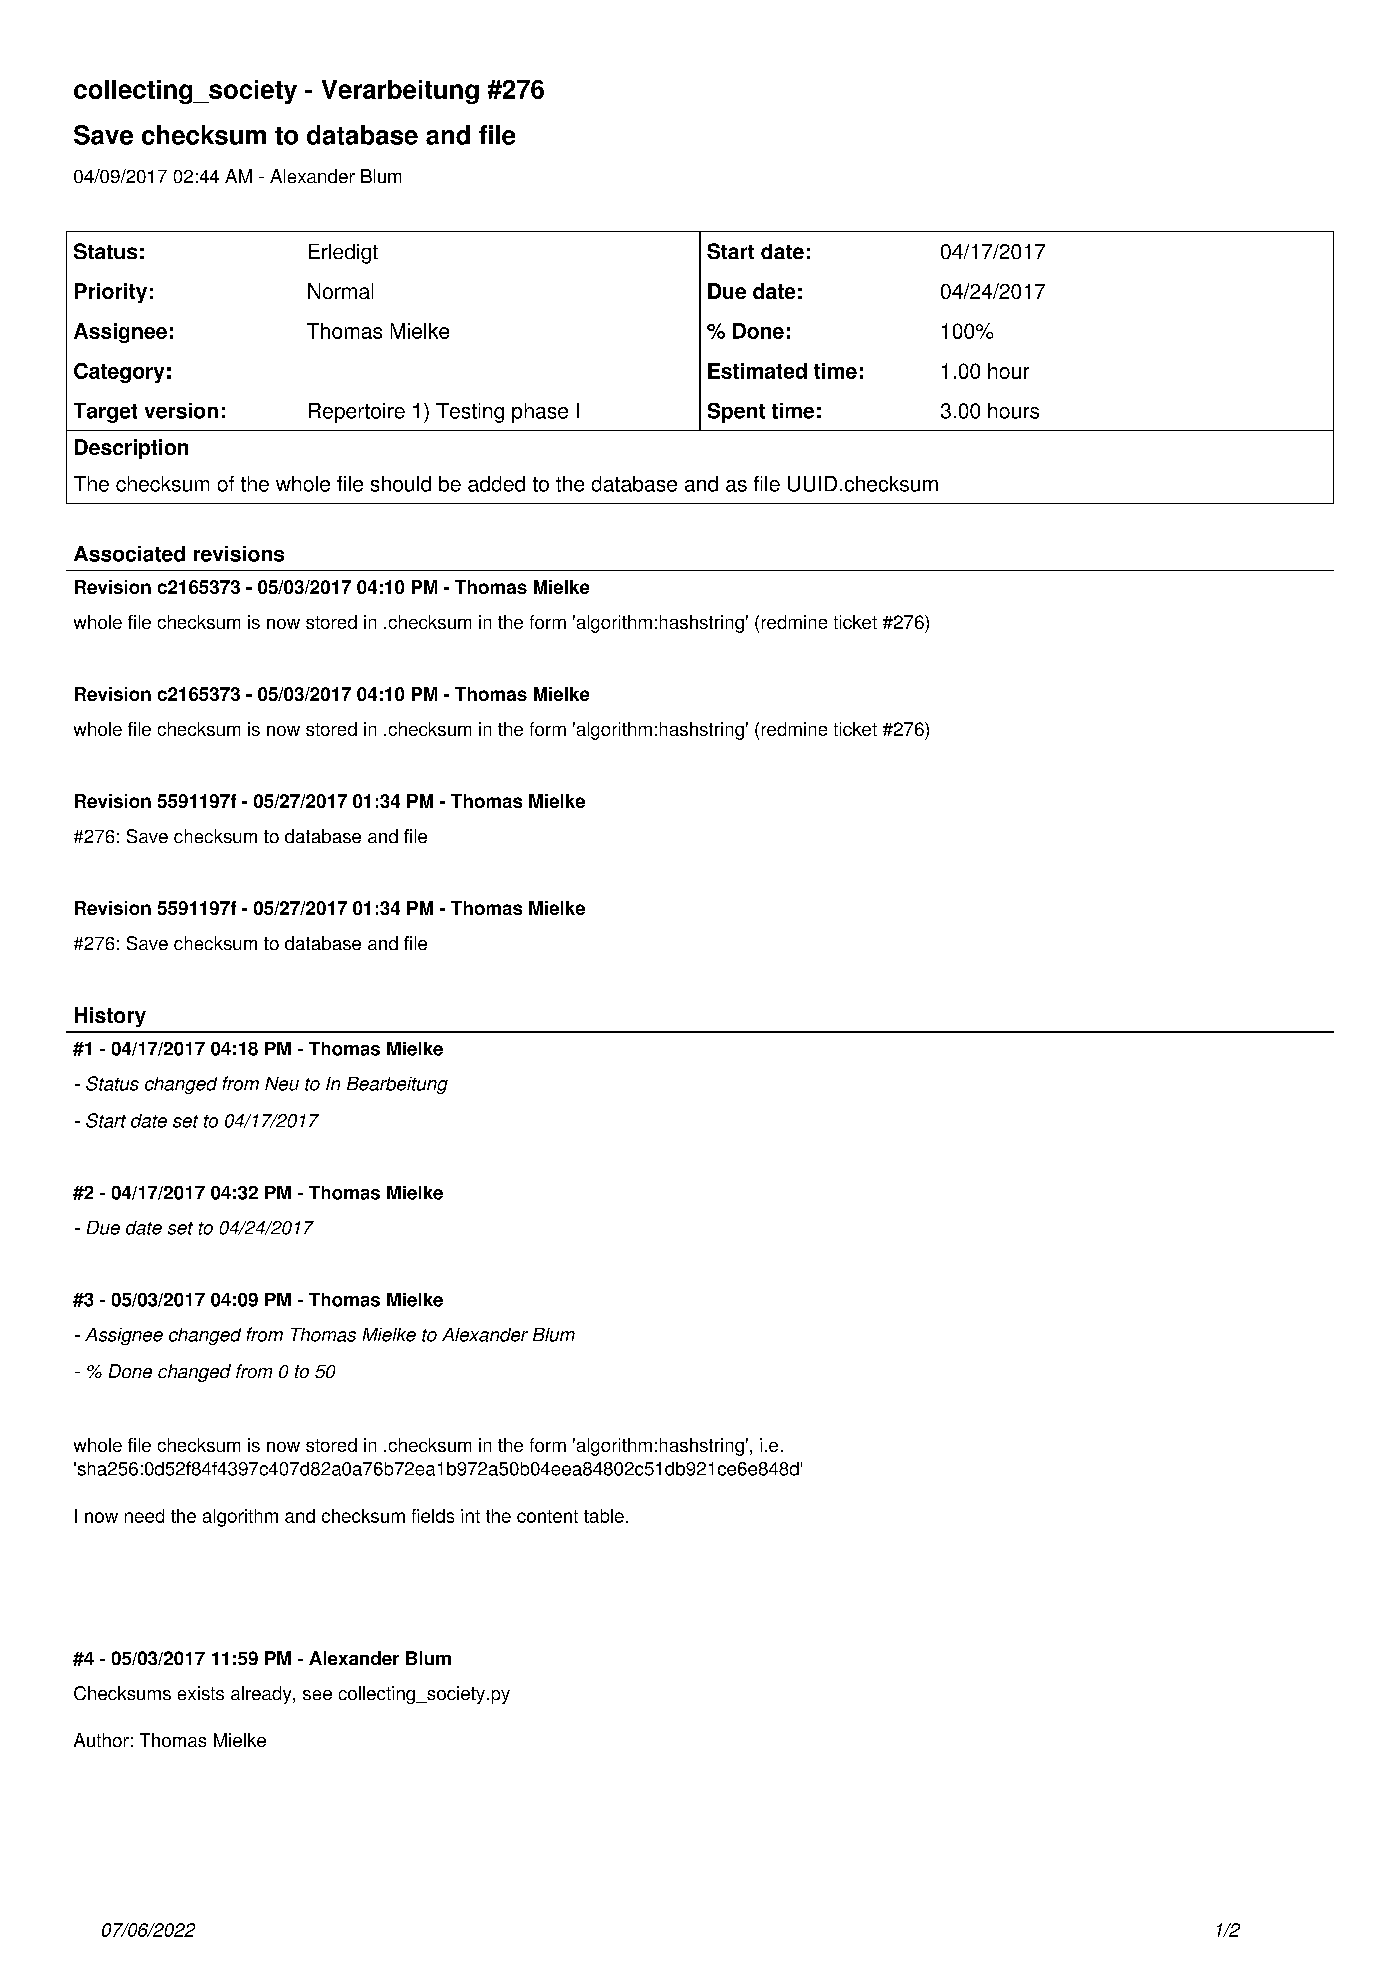  Describe the element at coordinates (201, 1693) in the screenshot. I see `exists` at that location.
